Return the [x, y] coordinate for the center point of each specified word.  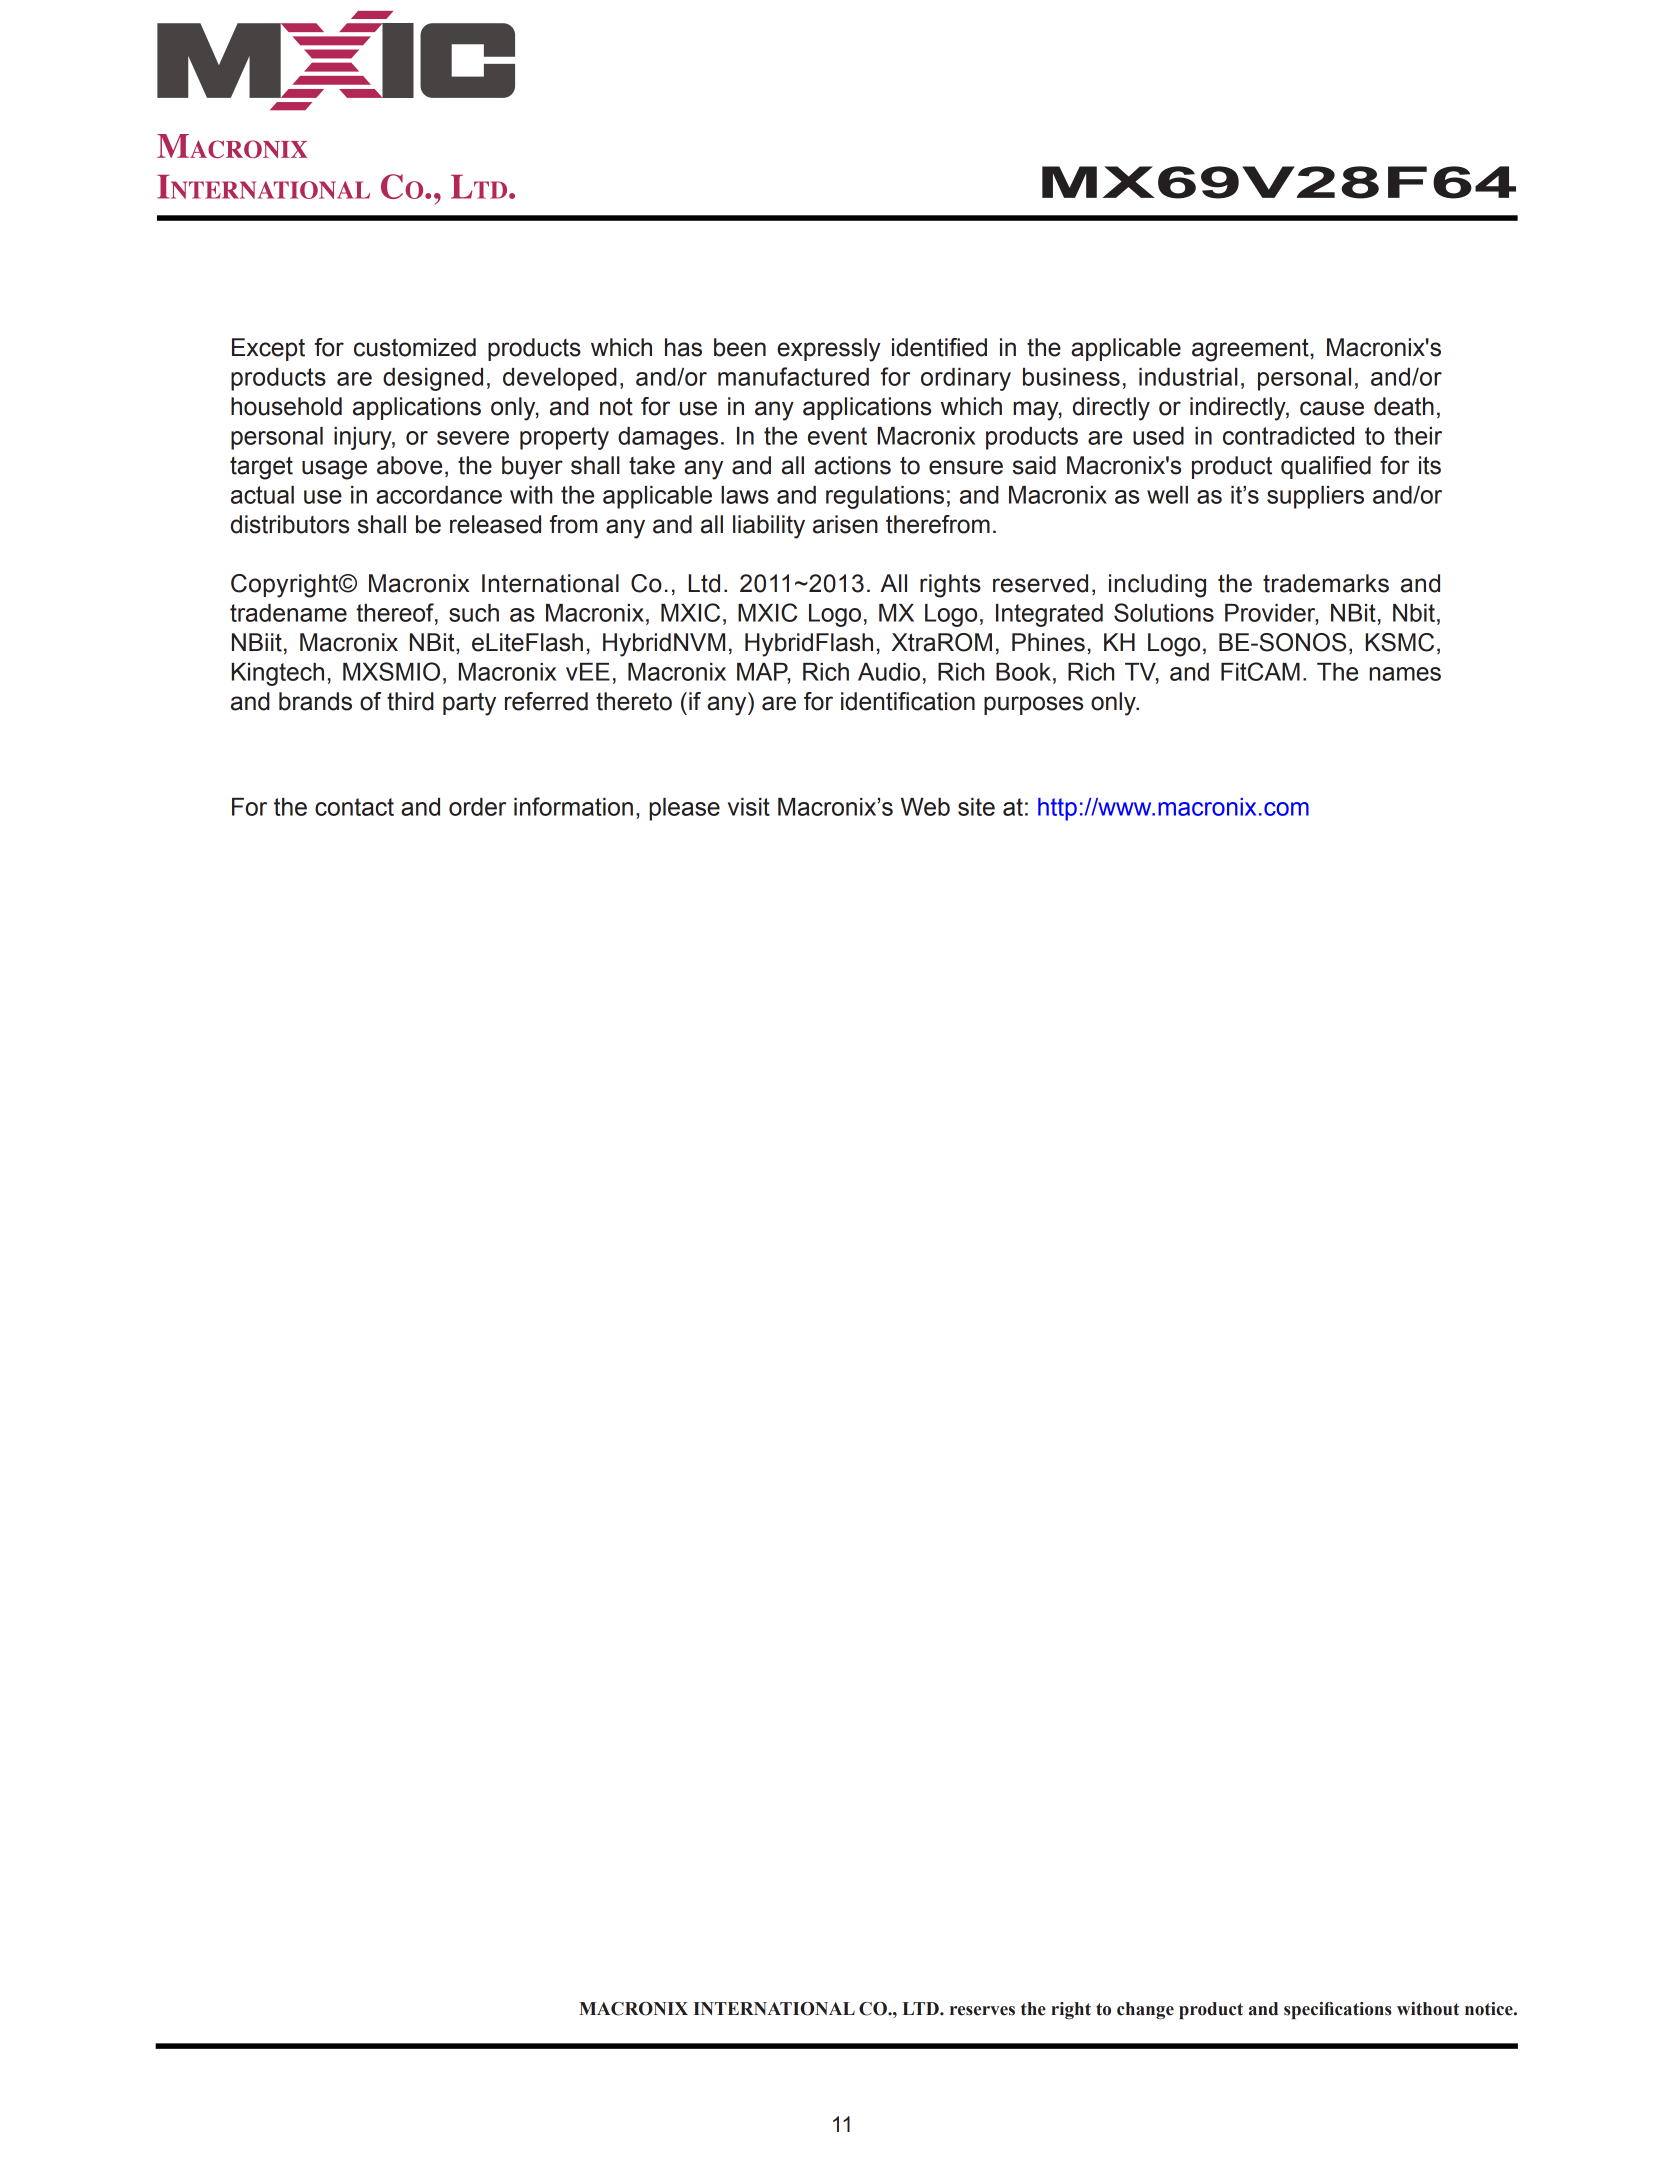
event [837, 436]
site [976, 807]
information [573, 806]
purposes [1033, 705]
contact [354, 807]
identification [908, 701]
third [410, 701]
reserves [982, 2011]
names [1405, 674]
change [1145, 2010]
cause [1332, 408]
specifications [1338, 2010]
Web [925, 807]
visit [749, 807]
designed [433, 379]
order [477, 807]
